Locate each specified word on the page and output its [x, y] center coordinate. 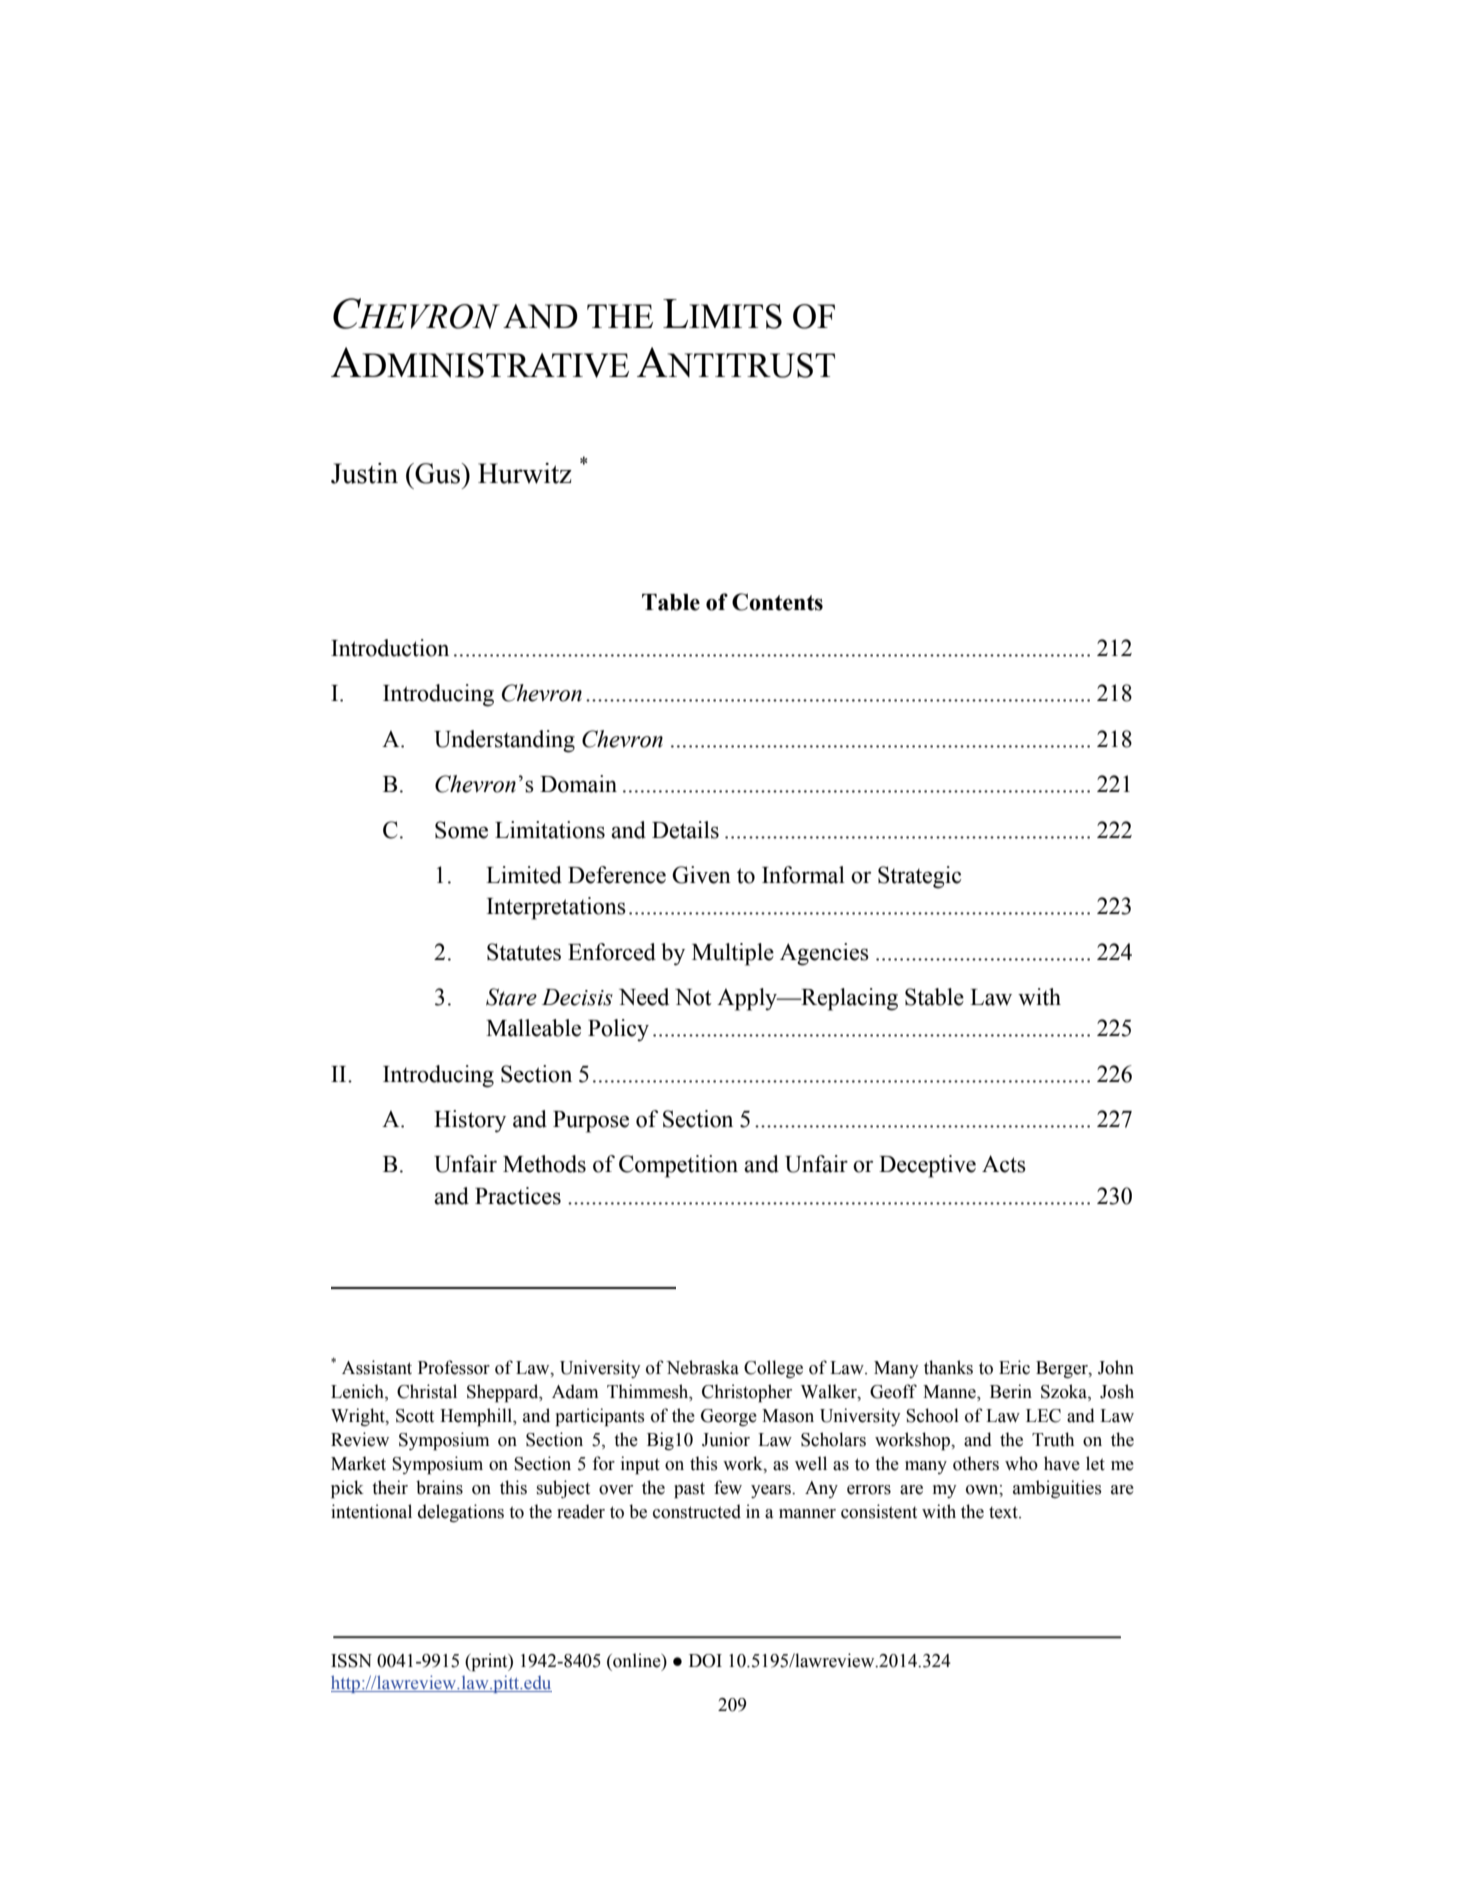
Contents [777, 602]
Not [693, 997]
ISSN [351, 1661]
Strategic [919, 877]
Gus [436, 473]
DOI [705, 1661]
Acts [1004, 1164]
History [470, 1121]
